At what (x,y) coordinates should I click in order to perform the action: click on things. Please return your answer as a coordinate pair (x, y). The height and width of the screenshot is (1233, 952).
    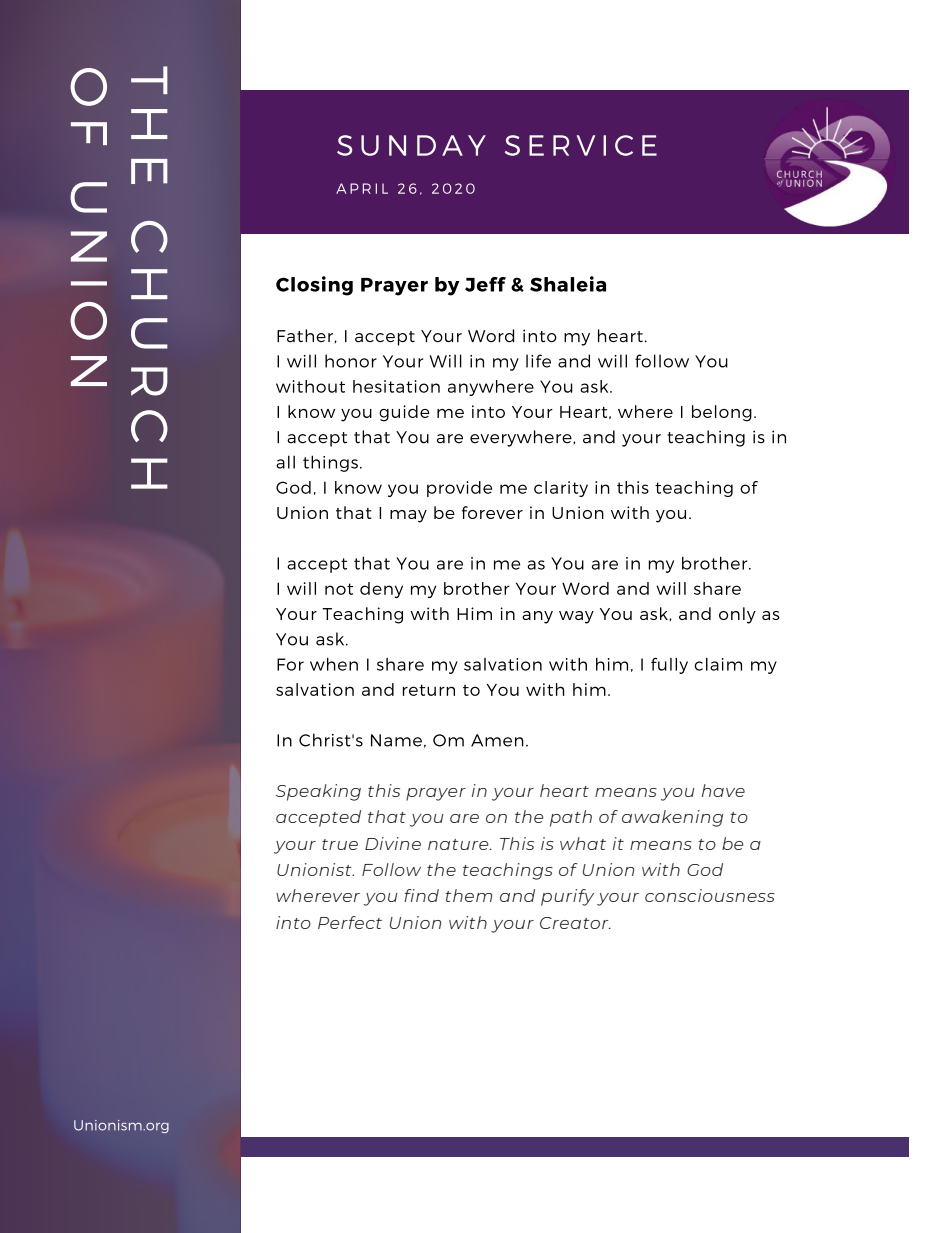
    Looking at the image, I should click on (330, 463).
